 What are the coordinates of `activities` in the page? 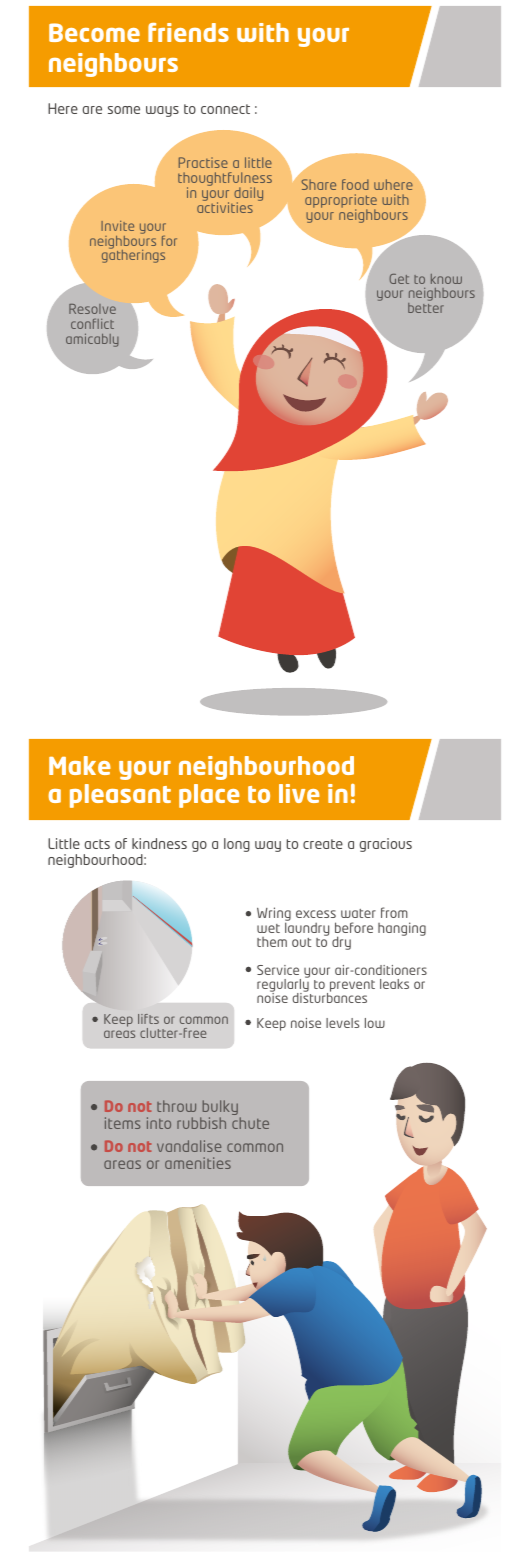 It's located at (225, 207).
